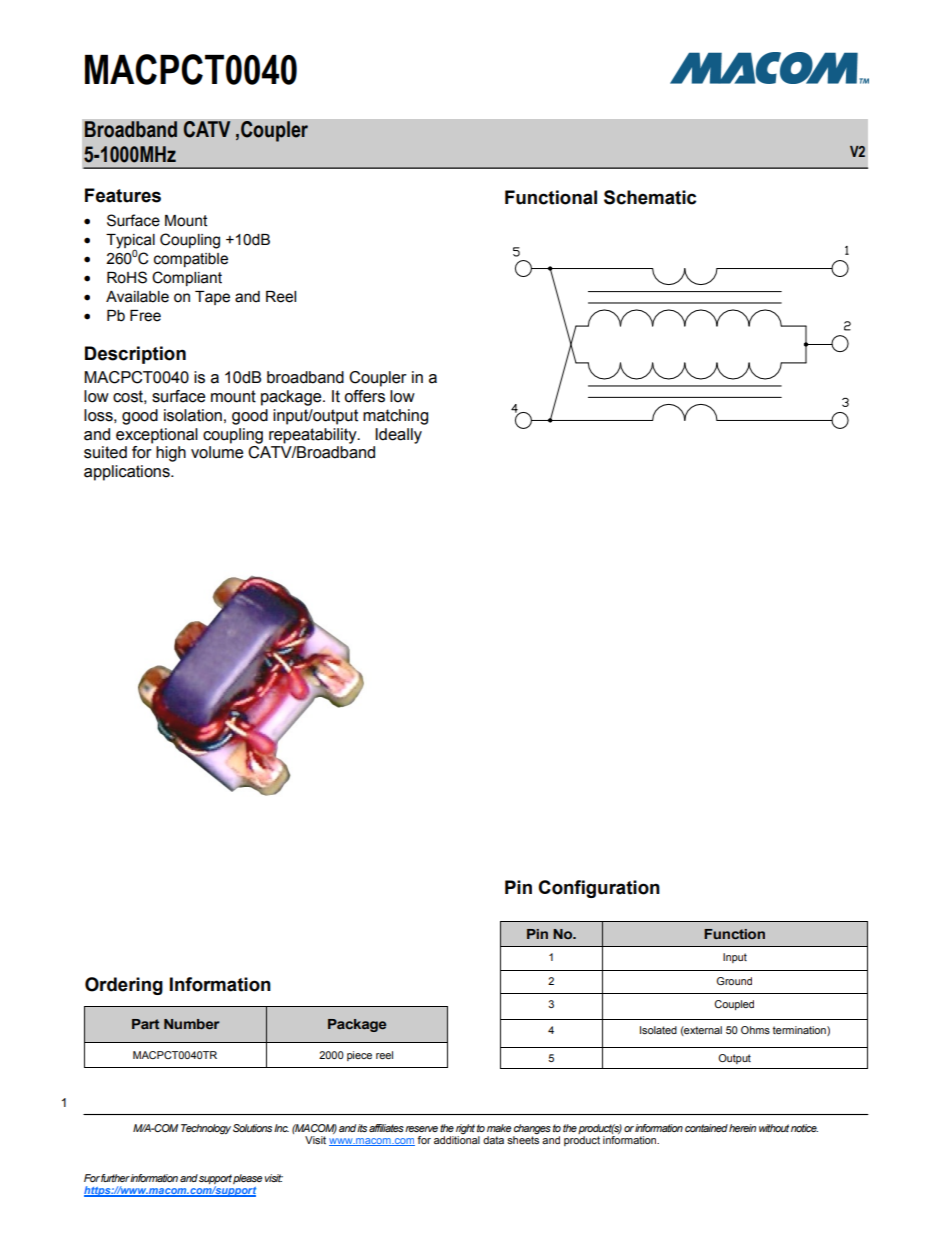 The height and width of the page is (1233, 952). I want to click on contained, so click(706, 1128).
